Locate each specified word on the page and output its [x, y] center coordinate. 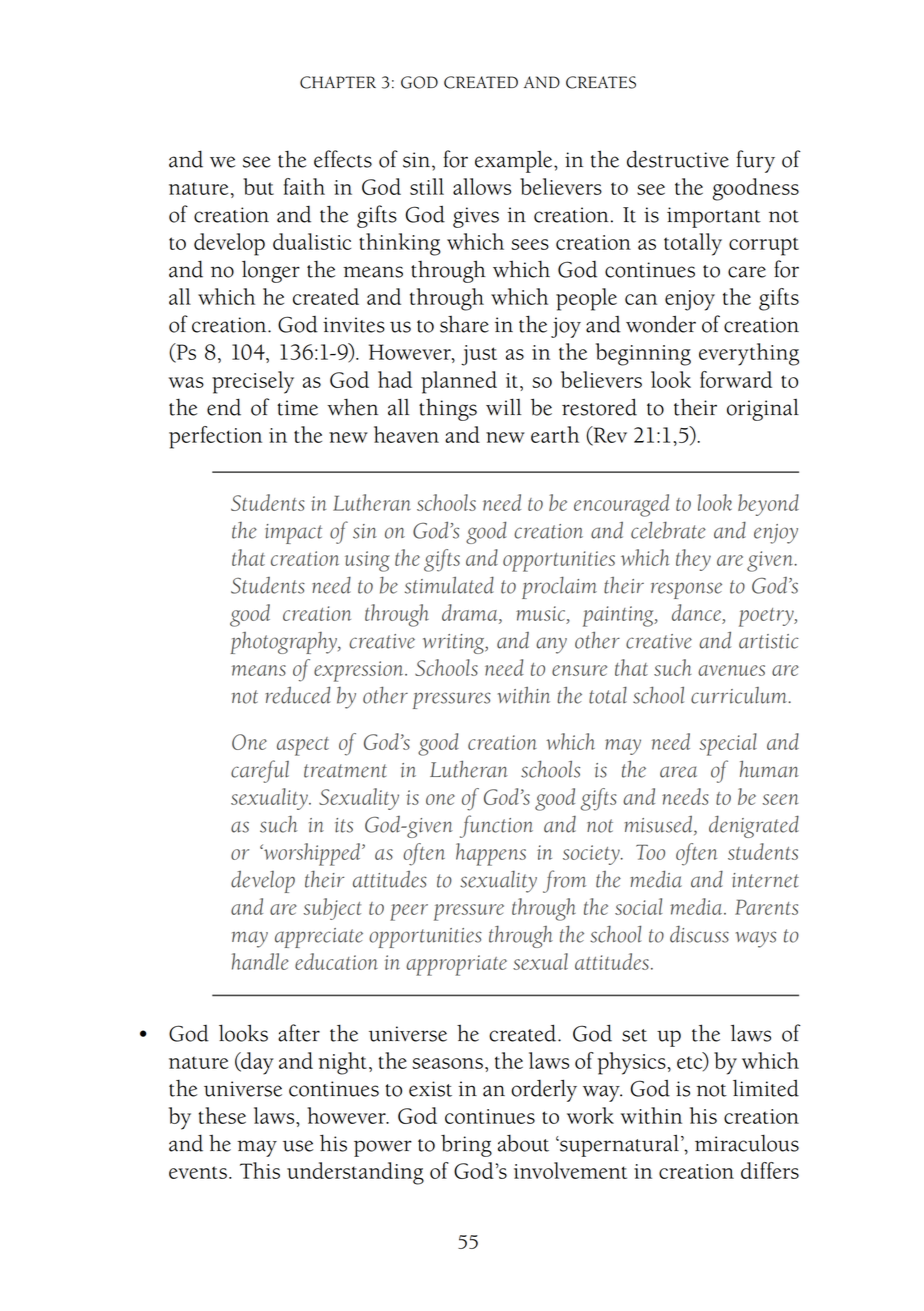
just [479, 355]
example [515, 162]
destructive [678, 159]
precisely [253, 382]
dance [698, 613]
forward [736, 379]
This [260, 1170]
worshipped [312, 854]
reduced [298, 695]
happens [491, 854]
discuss [699, 934]
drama [471, 612]
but [258, 186]
